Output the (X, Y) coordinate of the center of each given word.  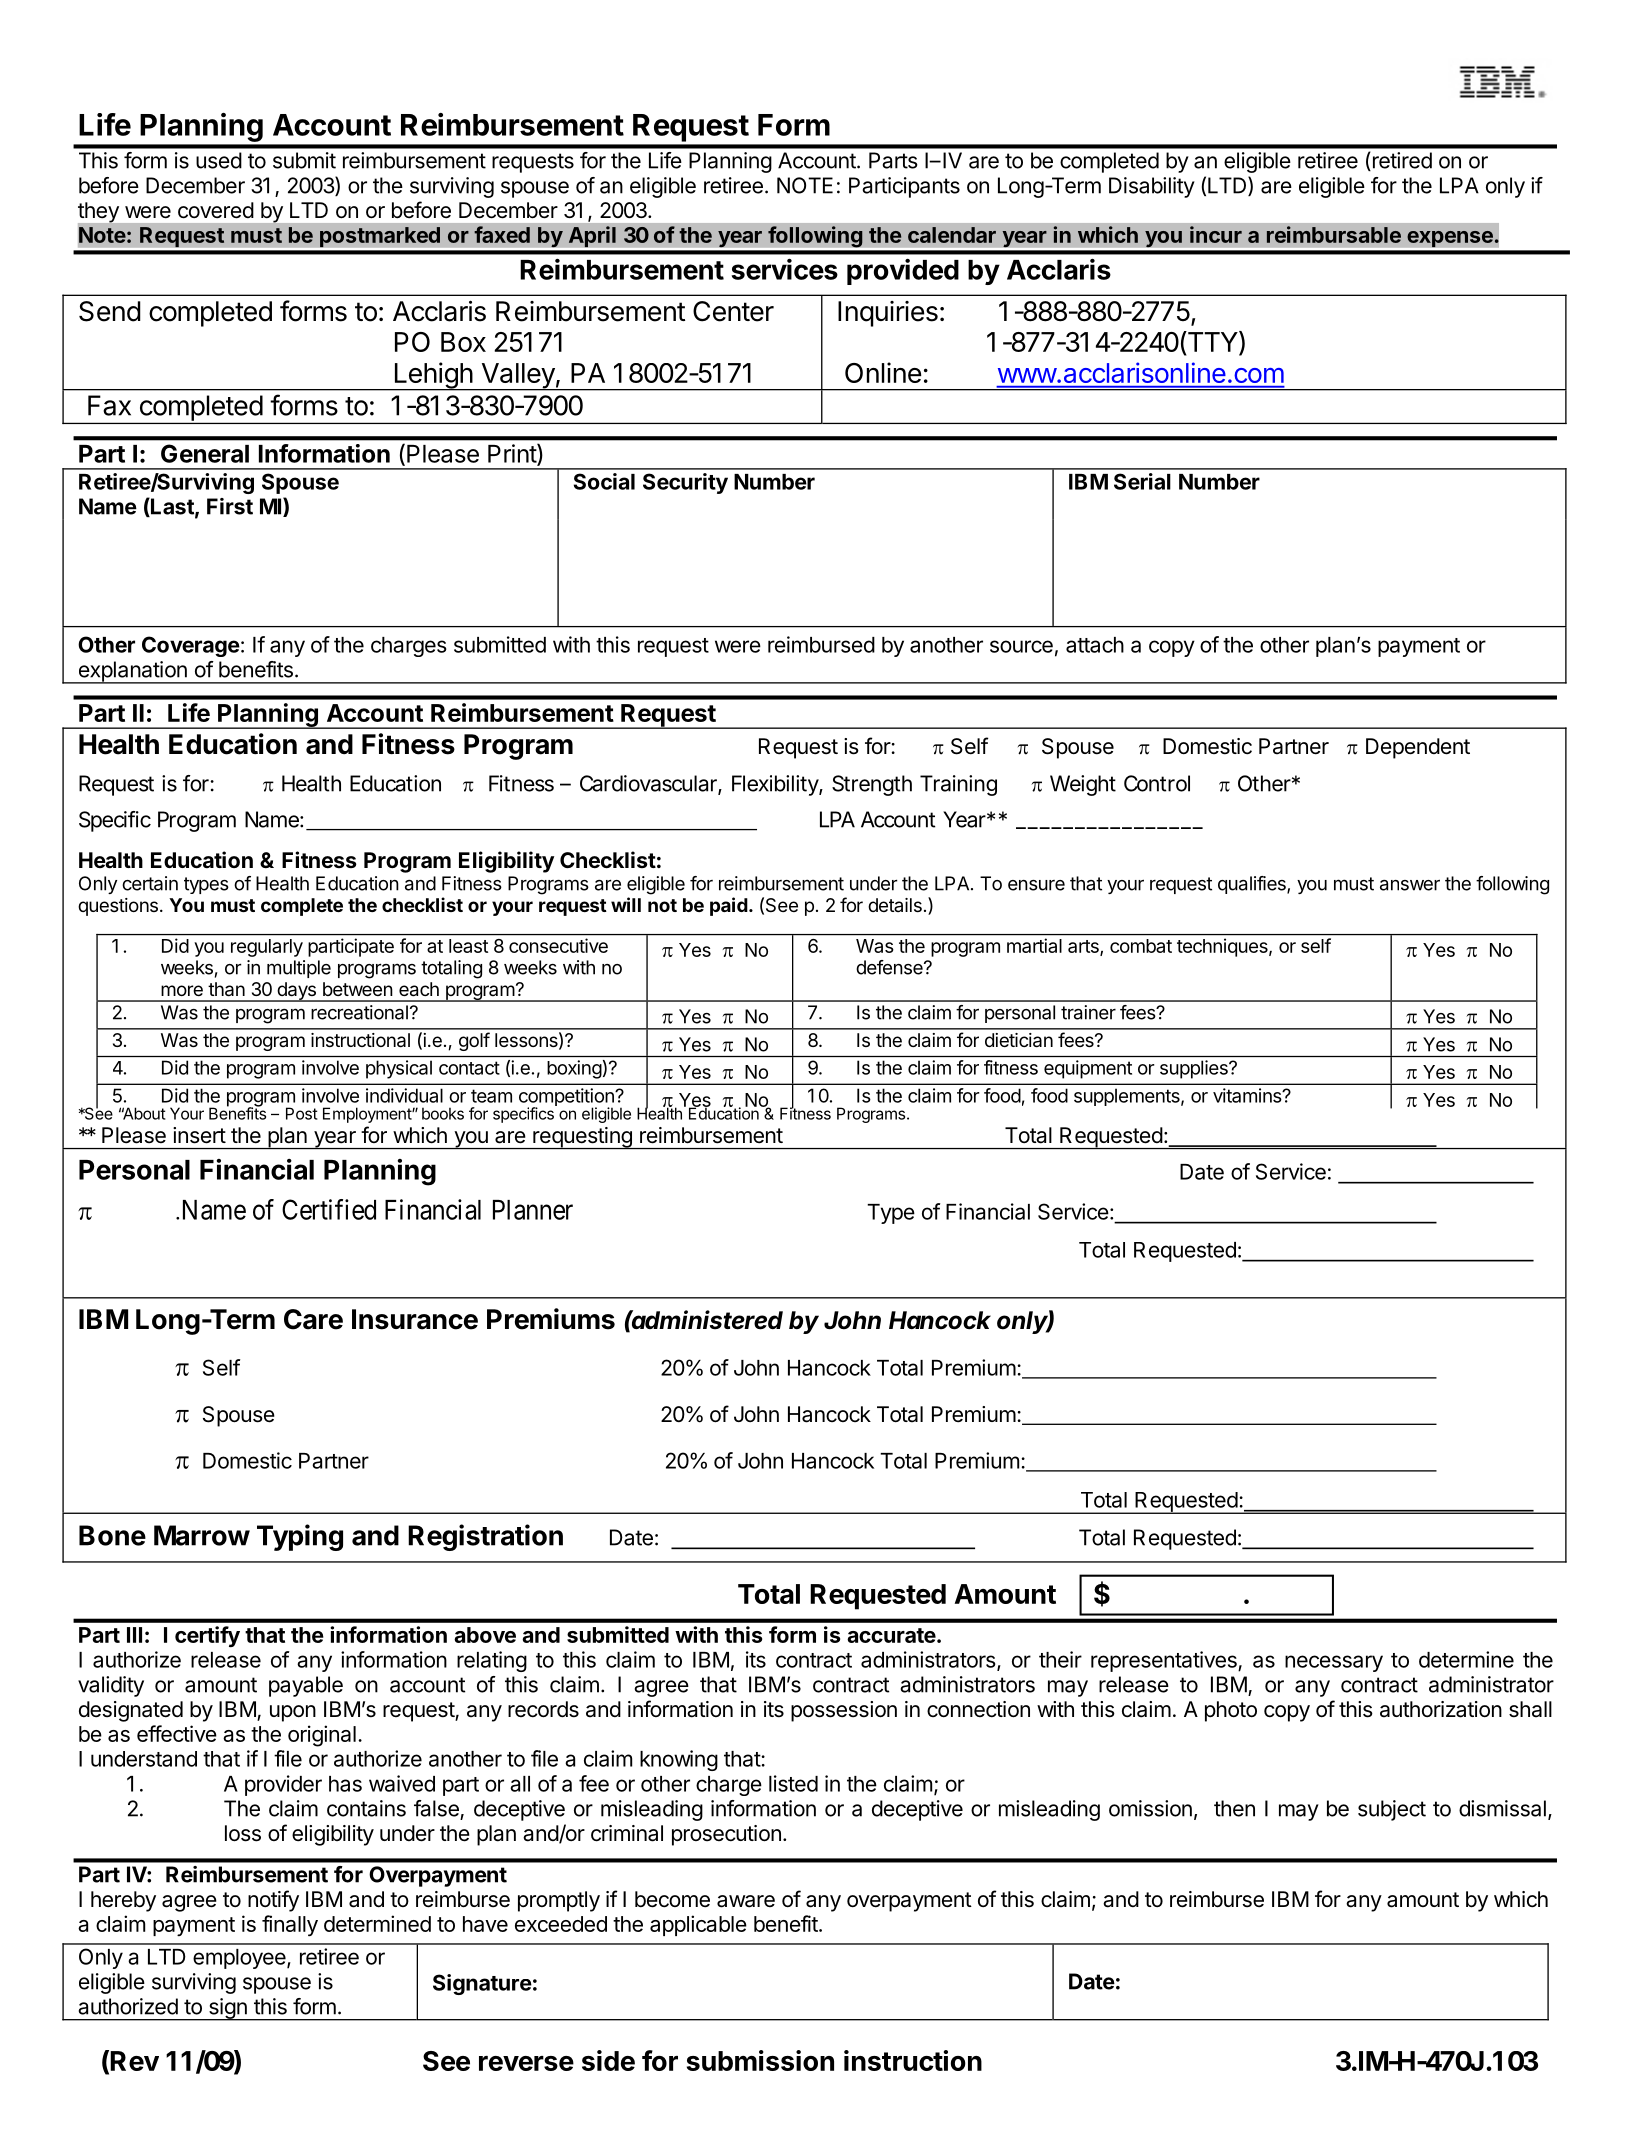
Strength (872, 785)
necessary (1334, 1663)
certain (150, 883)
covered (216, 210)
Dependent (1418, 748)
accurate (891, 1635)
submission (760, 2060)
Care (313, 1319)
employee (240, 1959)
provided (903, 272)
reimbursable (1334, 234)
